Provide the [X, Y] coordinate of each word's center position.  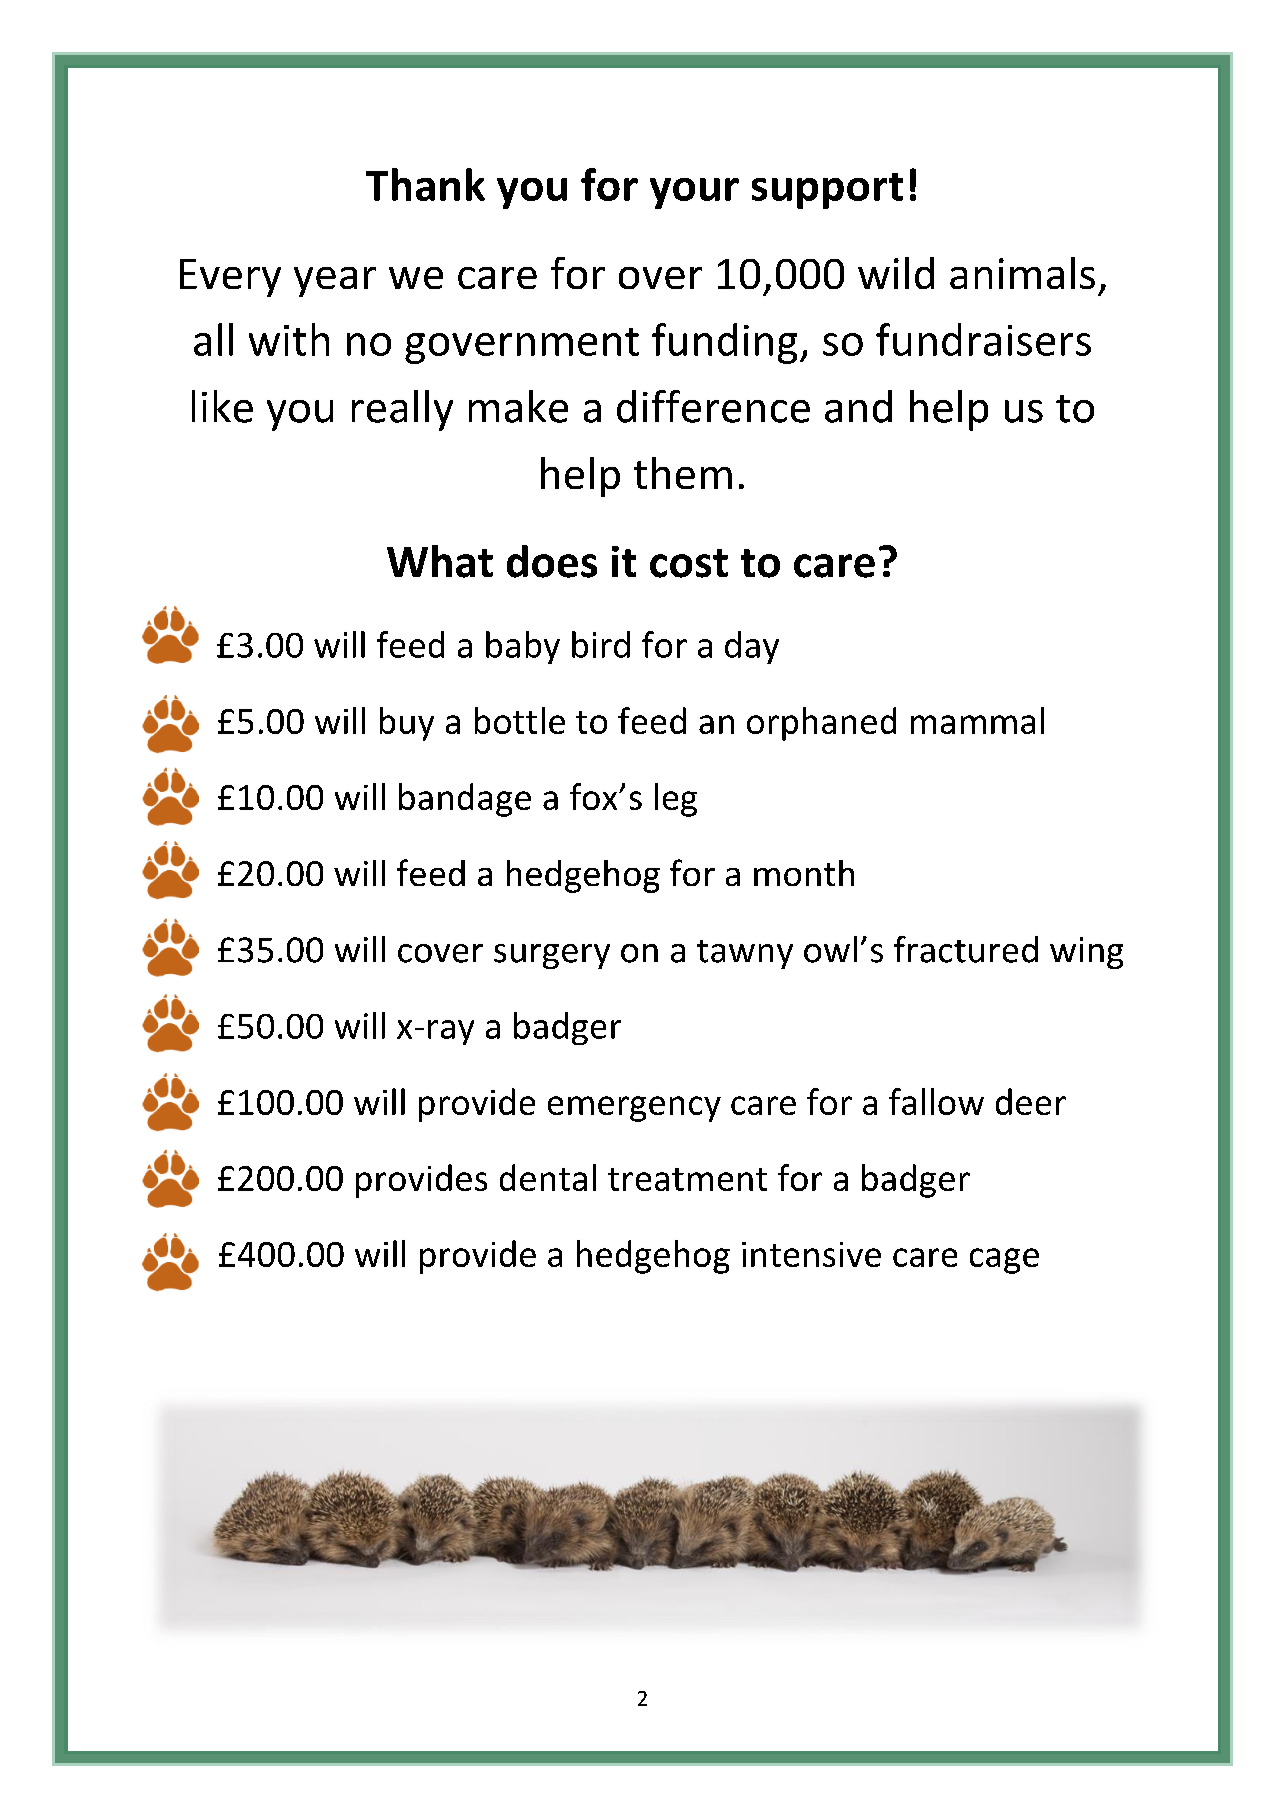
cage [1004, 1261]
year [335, 282]
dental [548, 1177]
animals [1022, 273]
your [694, 193]
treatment [687, 1179]
